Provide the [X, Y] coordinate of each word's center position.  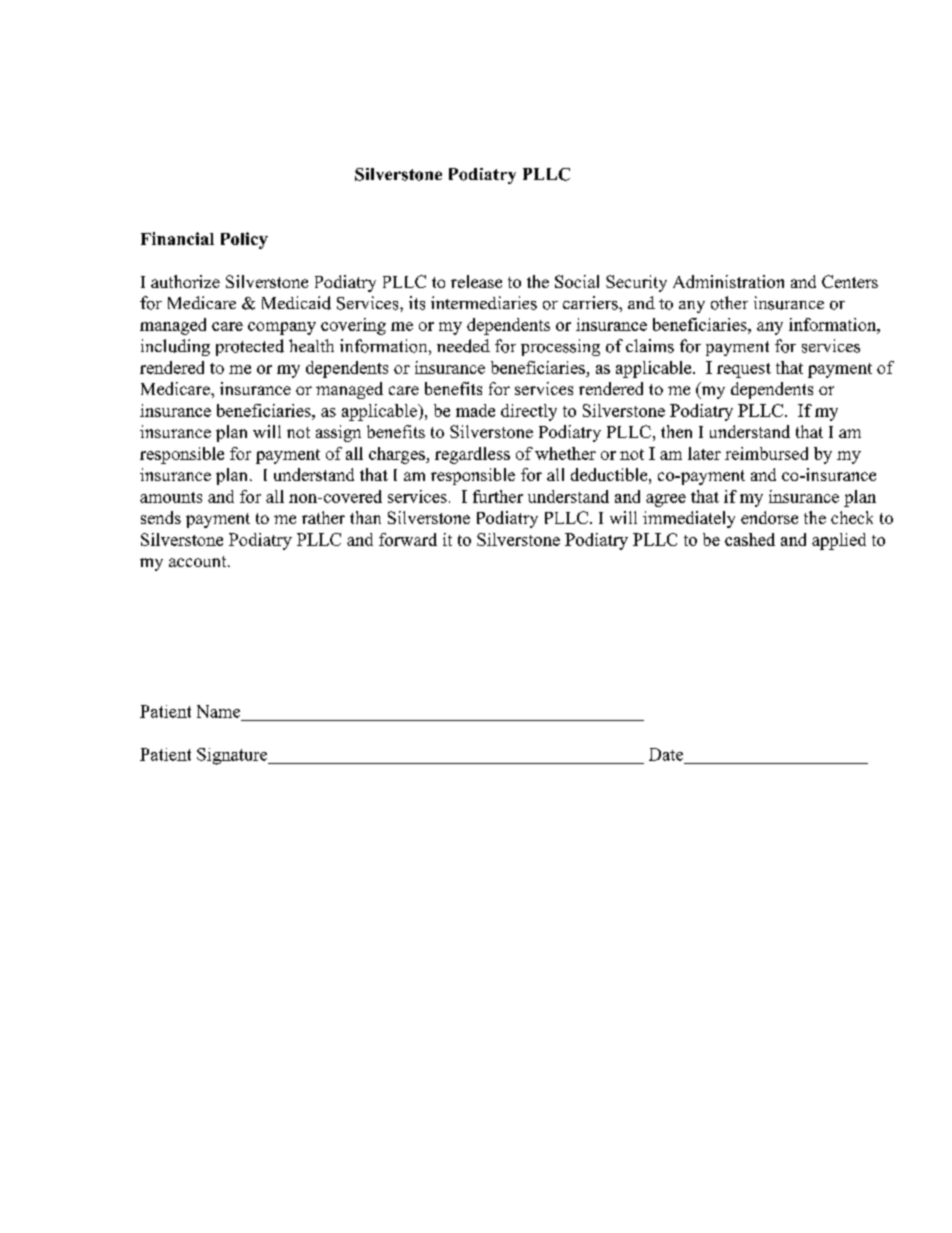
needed [463, 346]
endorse [769, 517]
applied [839, 541]
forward [408, 539]
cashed [750, 539]
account [199, 561]
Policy [244, 240]
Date [666, 754]
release [476, 281]
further [498, 496]
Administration [728, 281]
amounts [171, 497]
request [744, 370]
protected [250, 347]
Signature [233, 756]
